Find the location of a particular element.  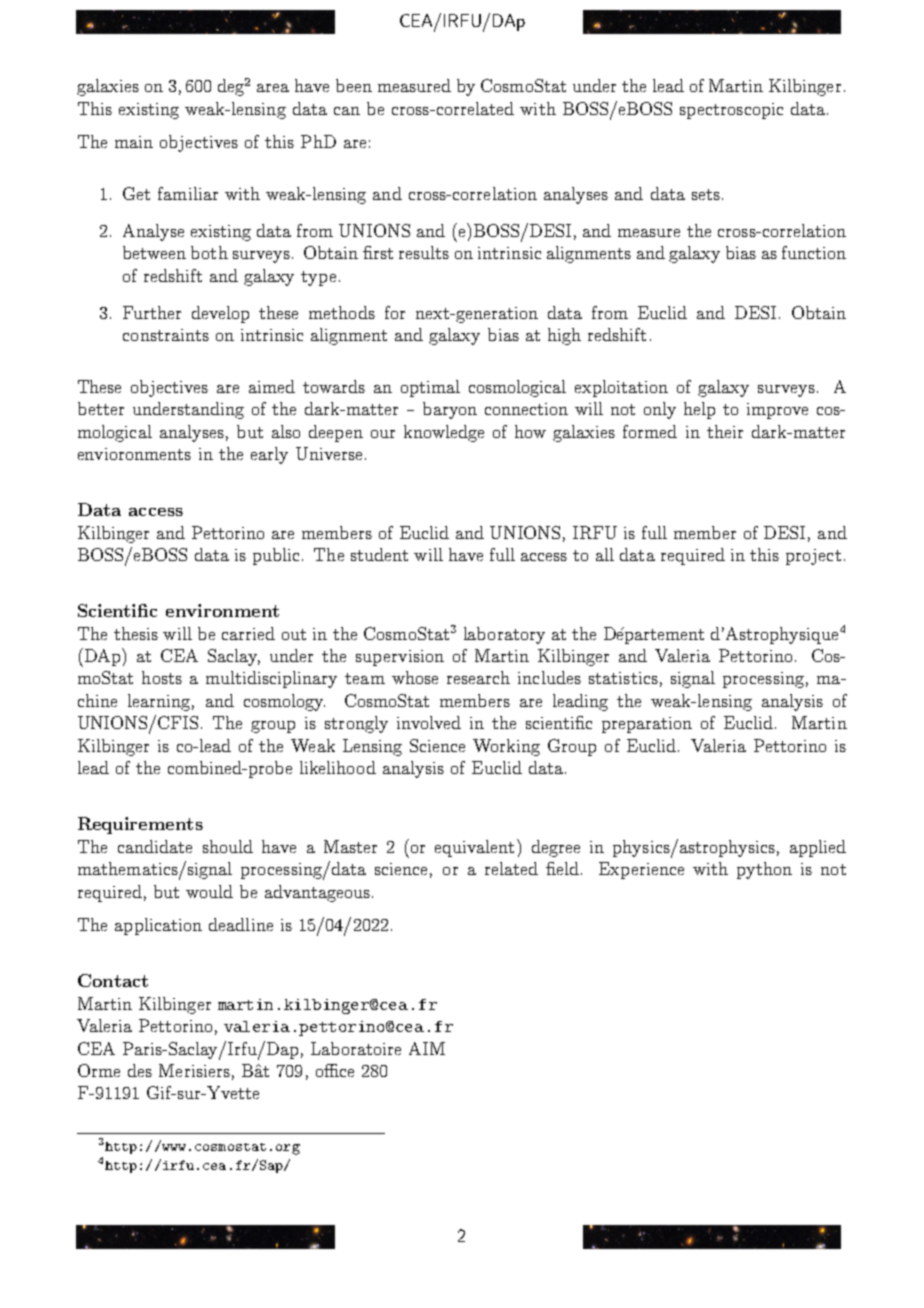

spectroscopic is located at coordinates (731, 111).
